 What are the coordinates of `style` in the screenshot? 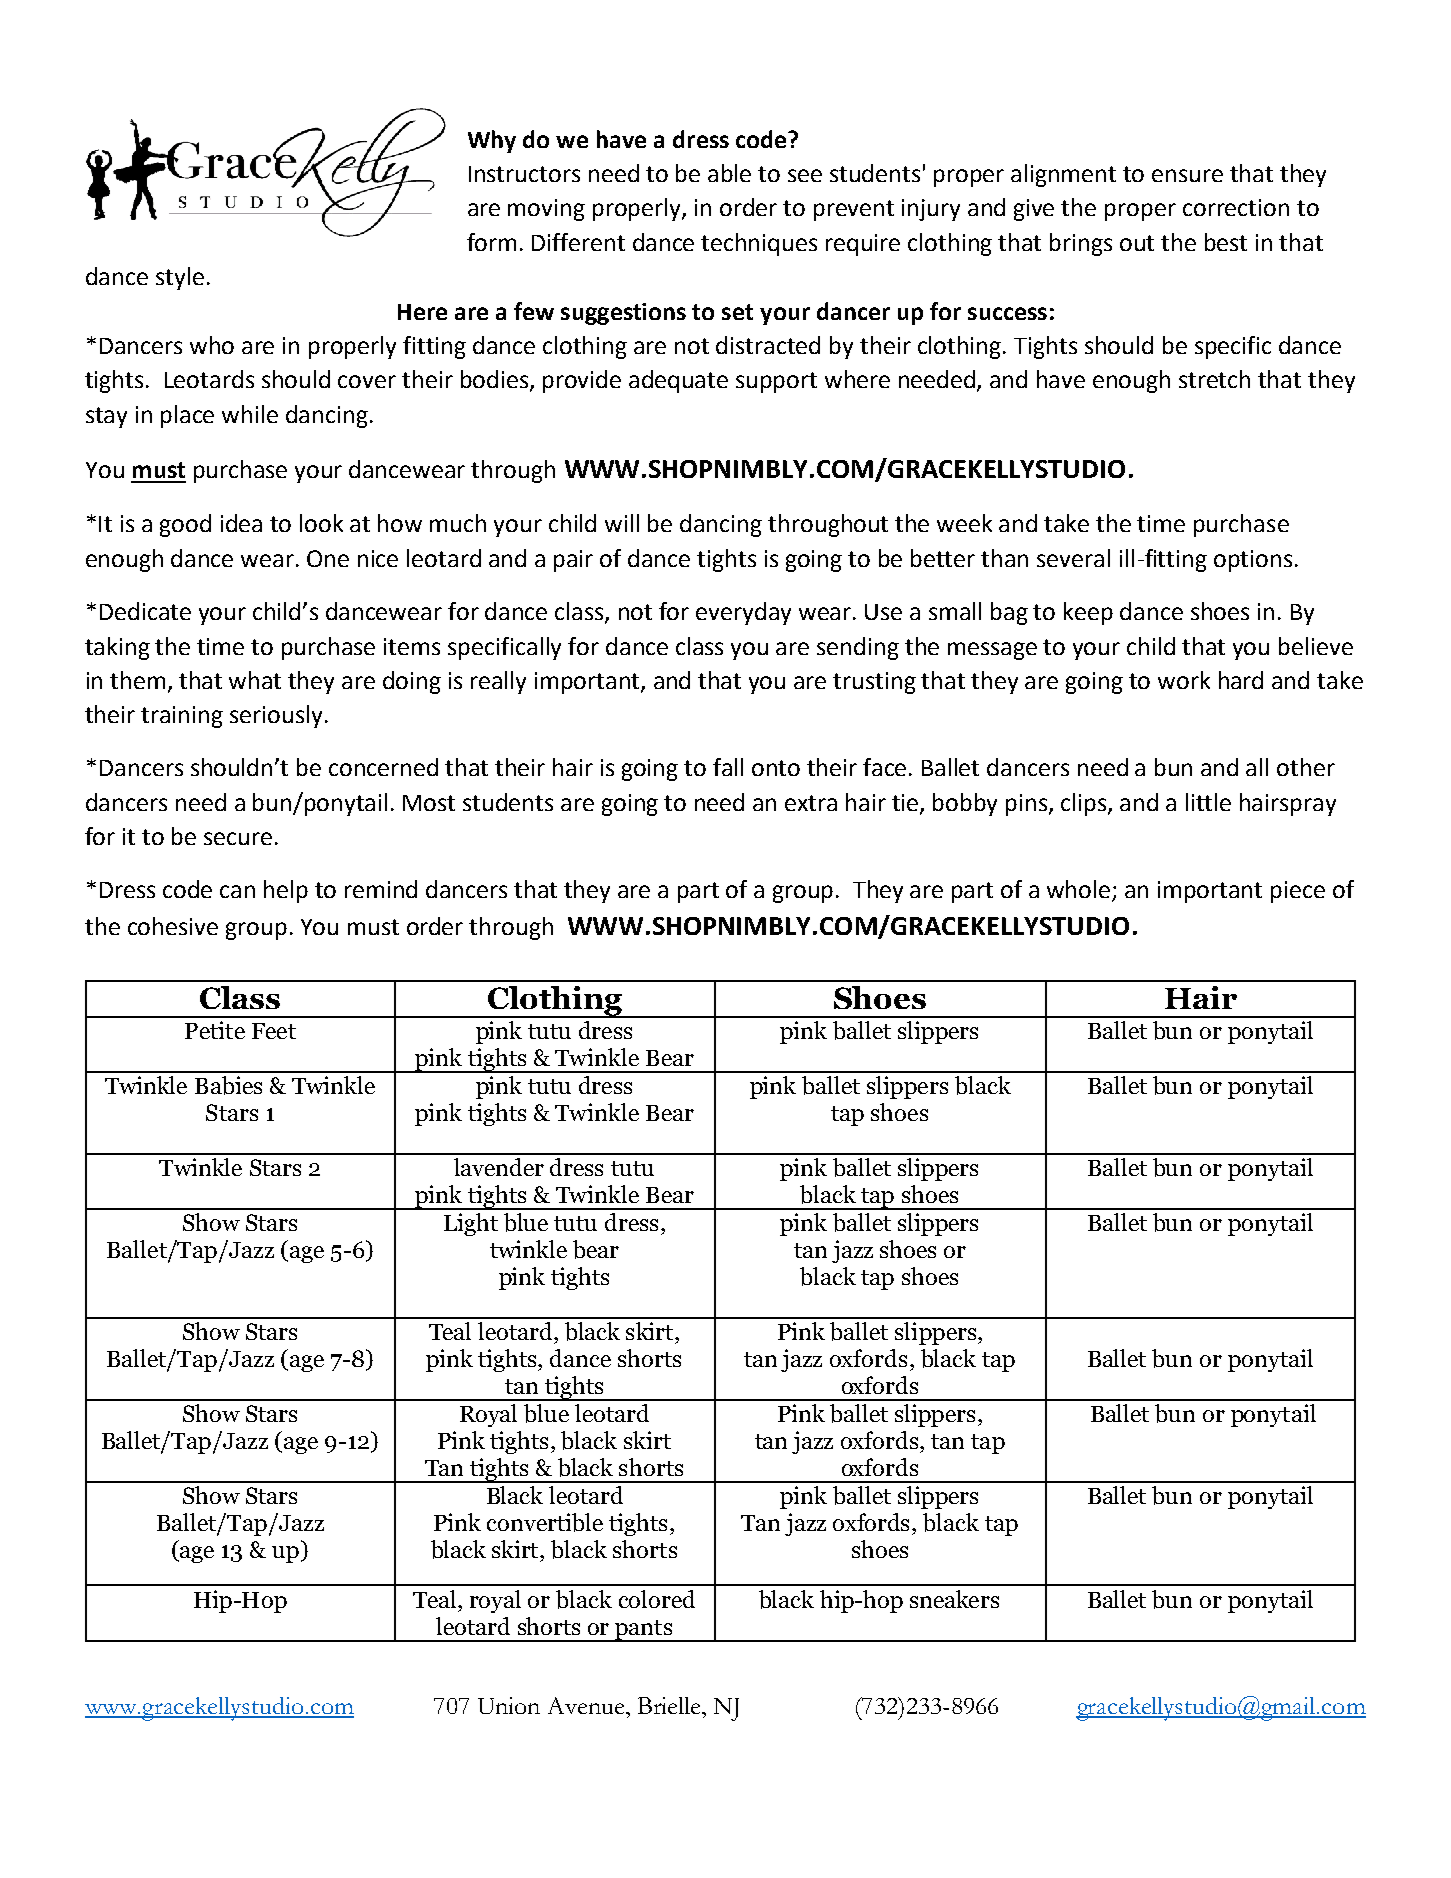 It's located at (180, 278).
